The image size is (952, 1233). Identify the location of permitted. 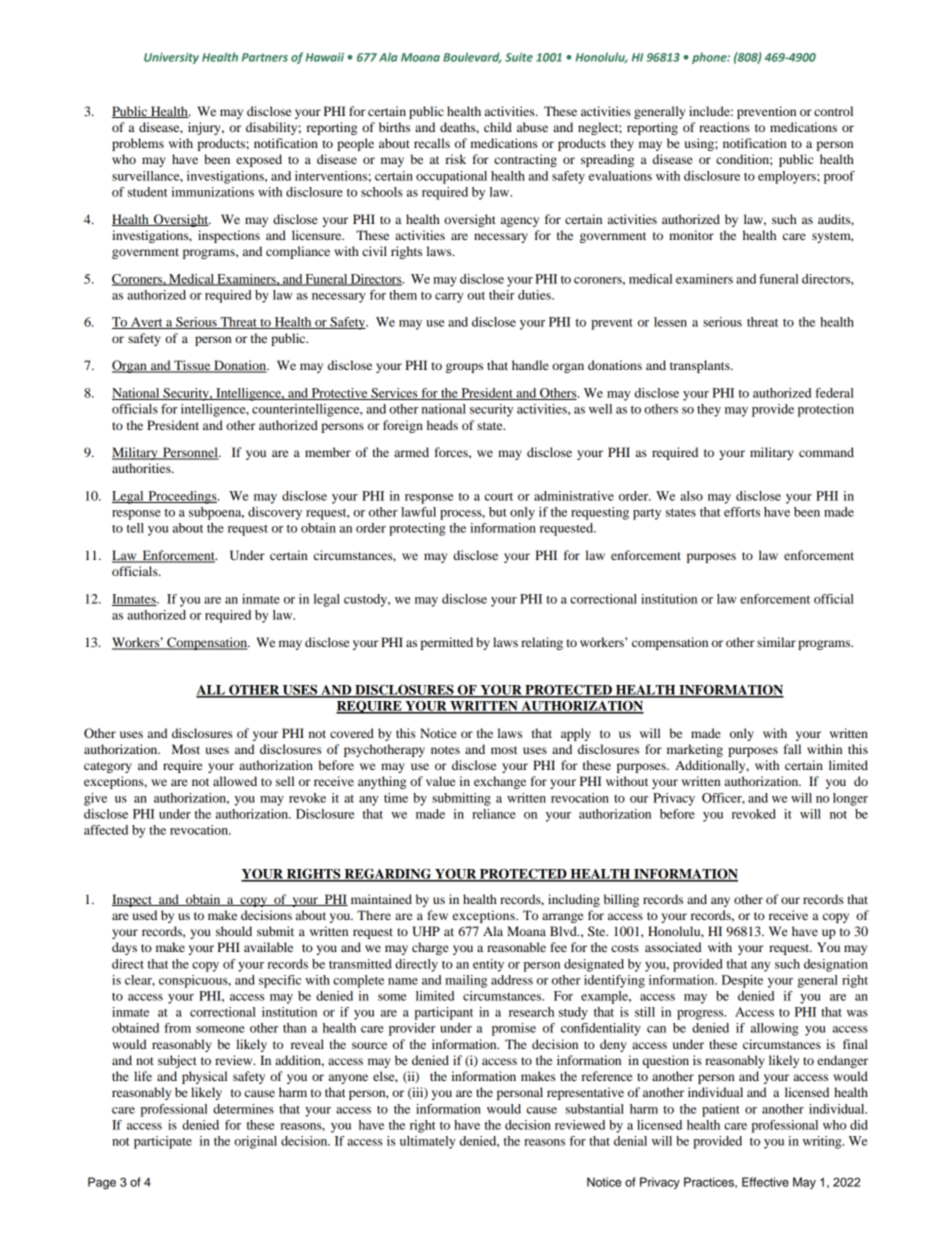
(447, 643).
